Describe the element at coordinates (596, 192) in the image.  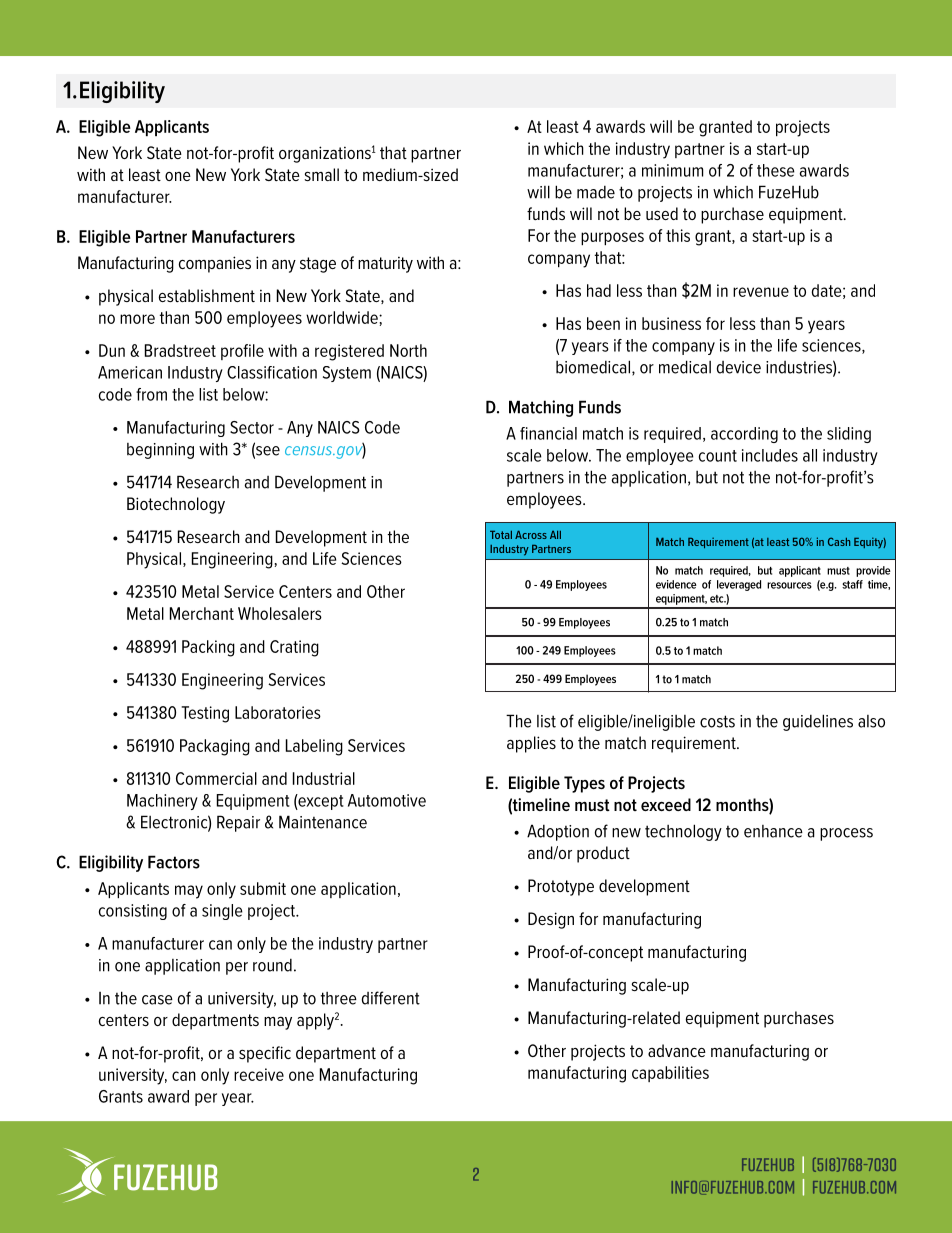
I see `made` at that location.
